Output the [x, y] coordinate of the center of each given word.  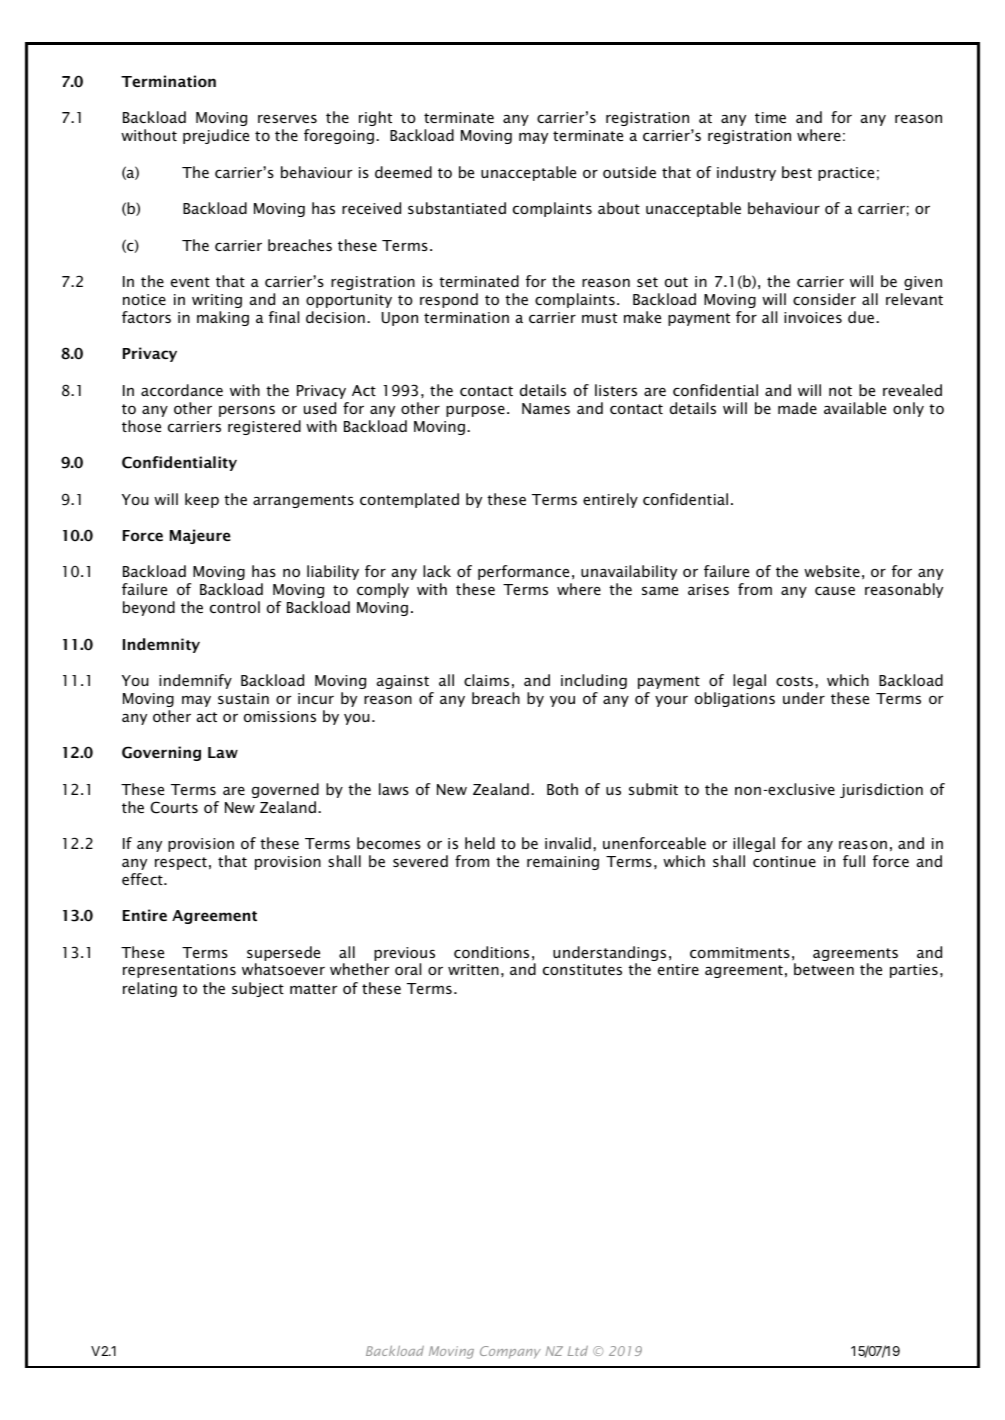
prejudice [216, 136]
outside [629, 172]
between [824, 969]
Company [510, 1352]
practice [846, 174]
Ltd [578, 1351]
